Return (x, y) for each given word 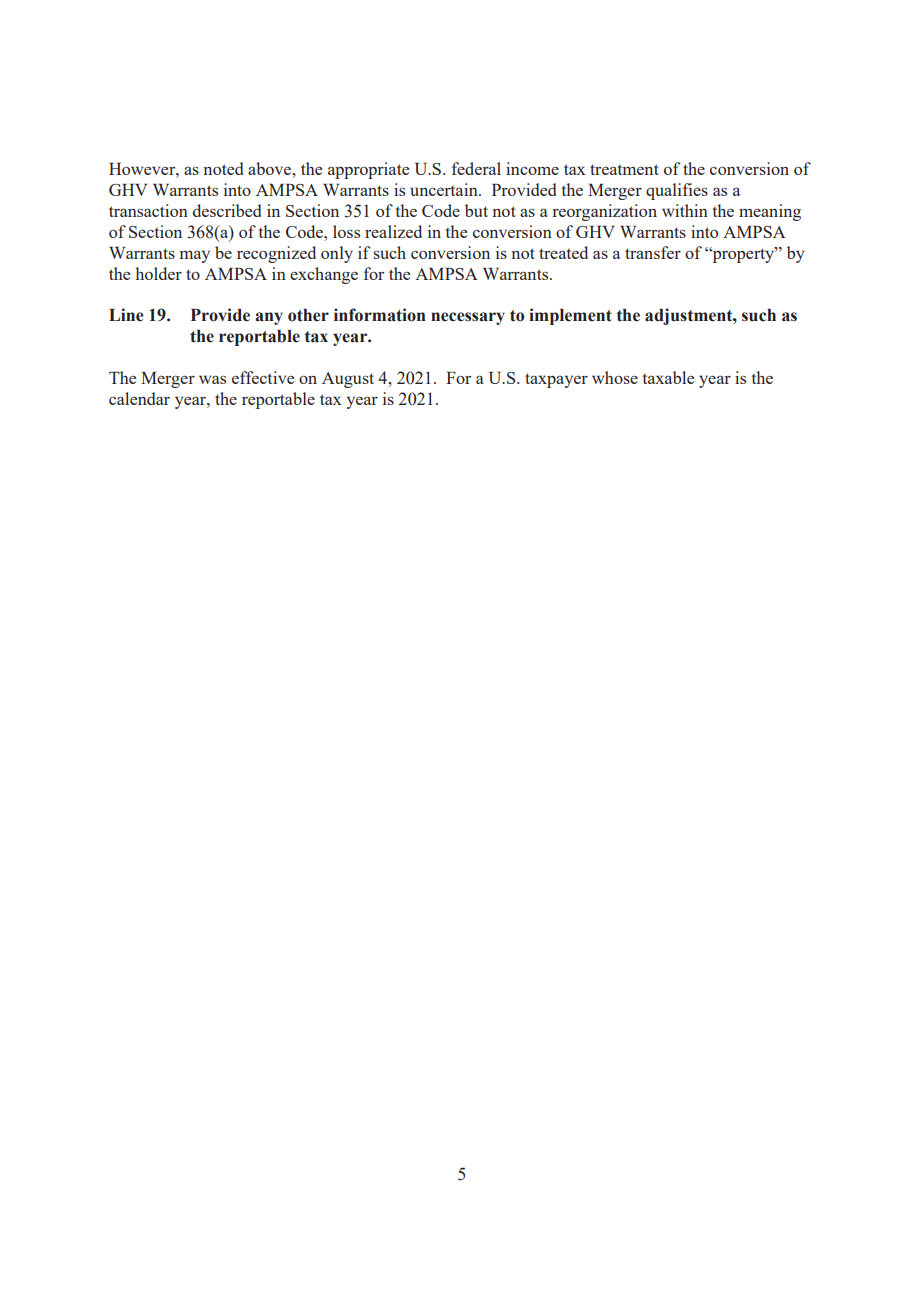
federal (476, 168)
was (212, 379)
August (348, 380)
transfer (653, 252)
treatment (624, 169)
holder (158, 273)
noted (223, 168)
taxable (668, 377)
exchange (324, 275)
